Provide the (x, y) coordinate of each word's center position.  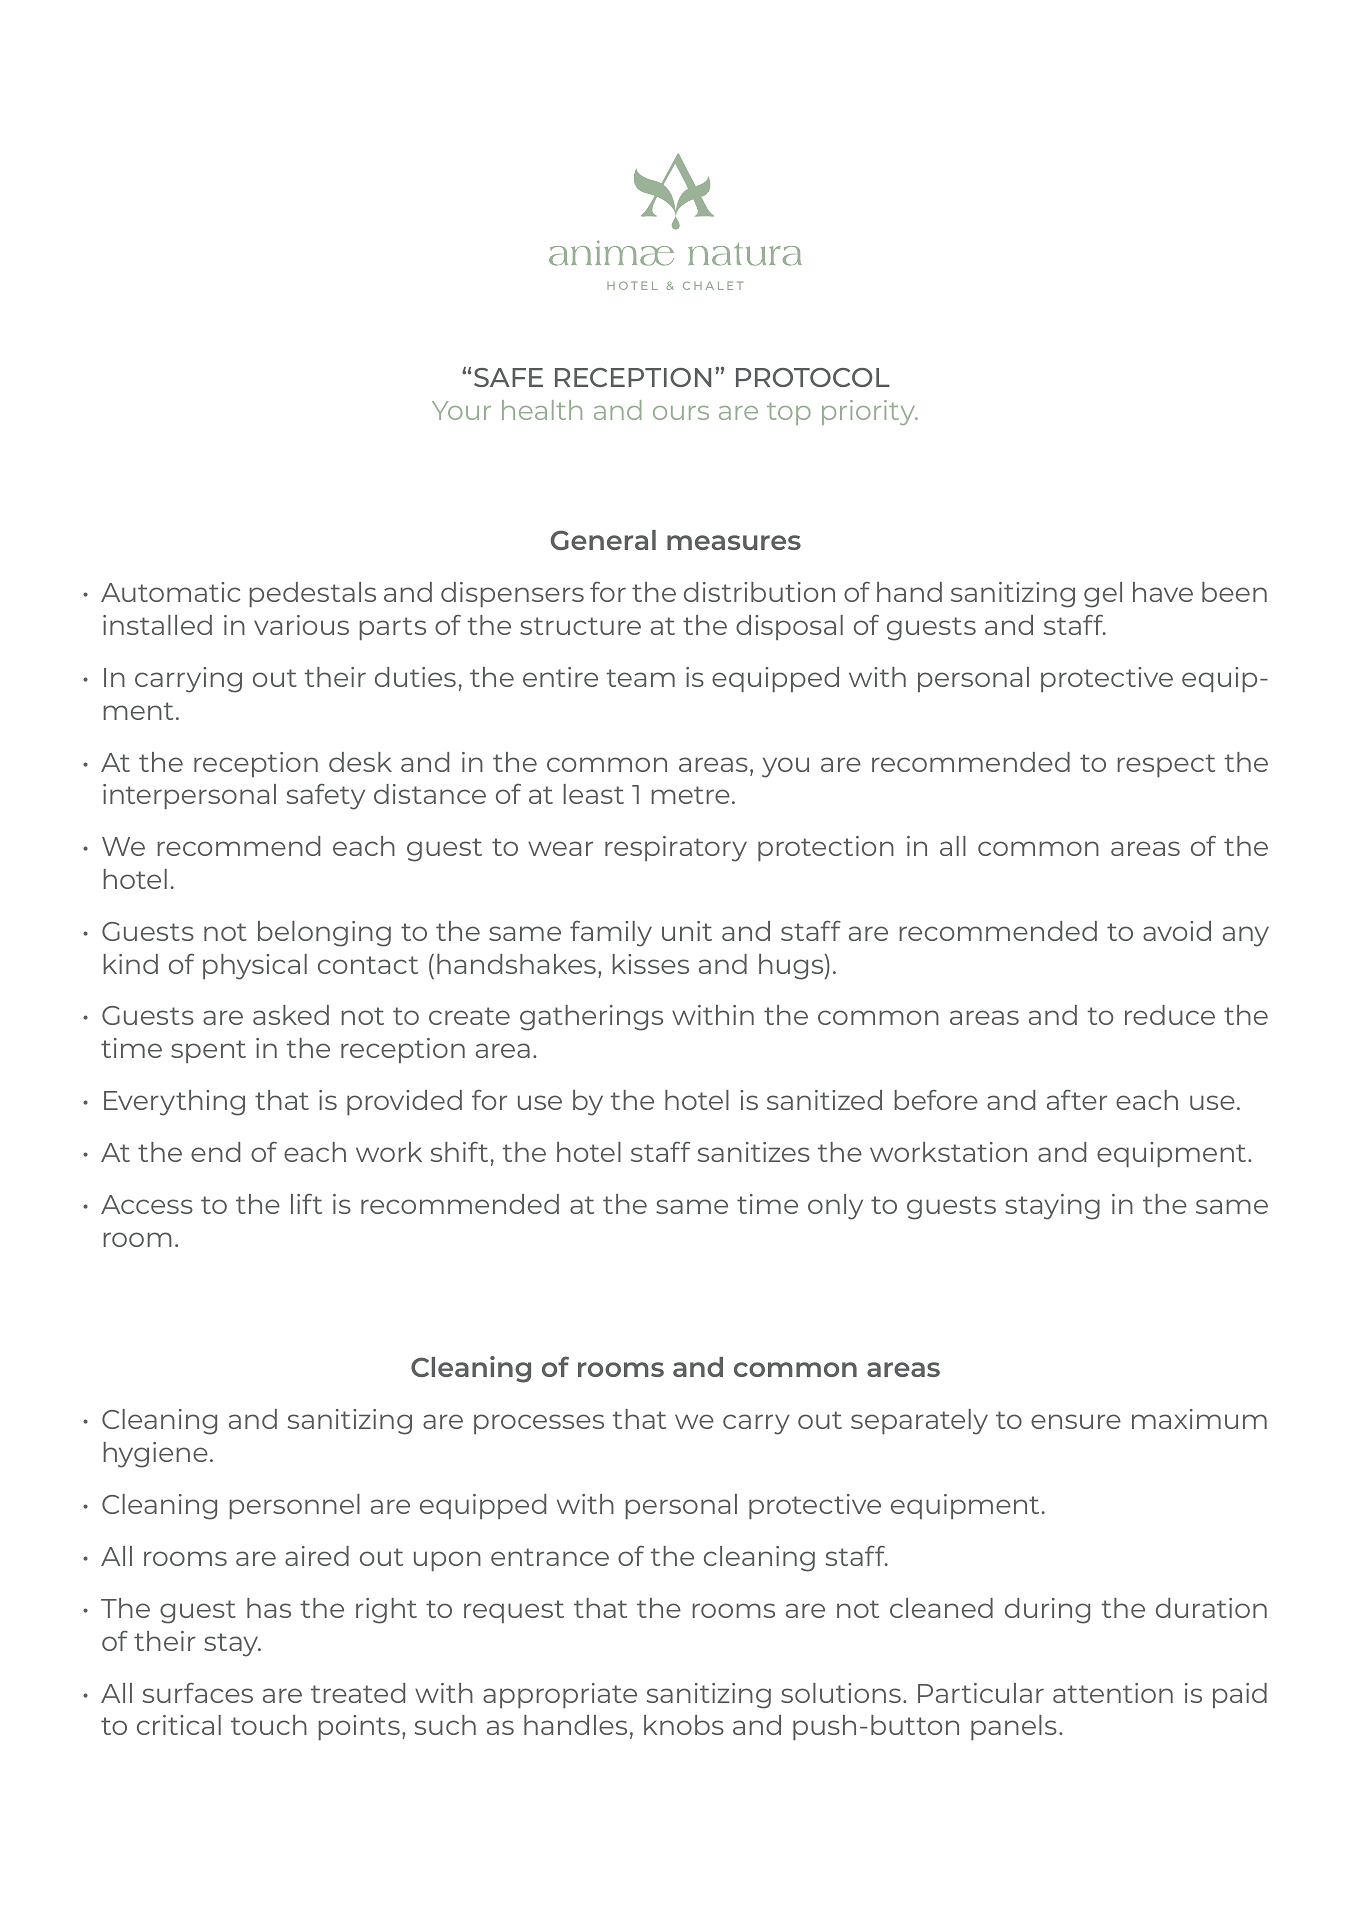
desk (360, 762)
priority (870, 412)
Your (461, 410)
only (835, 1207)
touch (269, 1725)
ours (681, 413)
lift (306, 1204)
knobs (684, 1725)
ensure (1076, 1421)
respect (1166, 765)
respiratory (676, 849)
